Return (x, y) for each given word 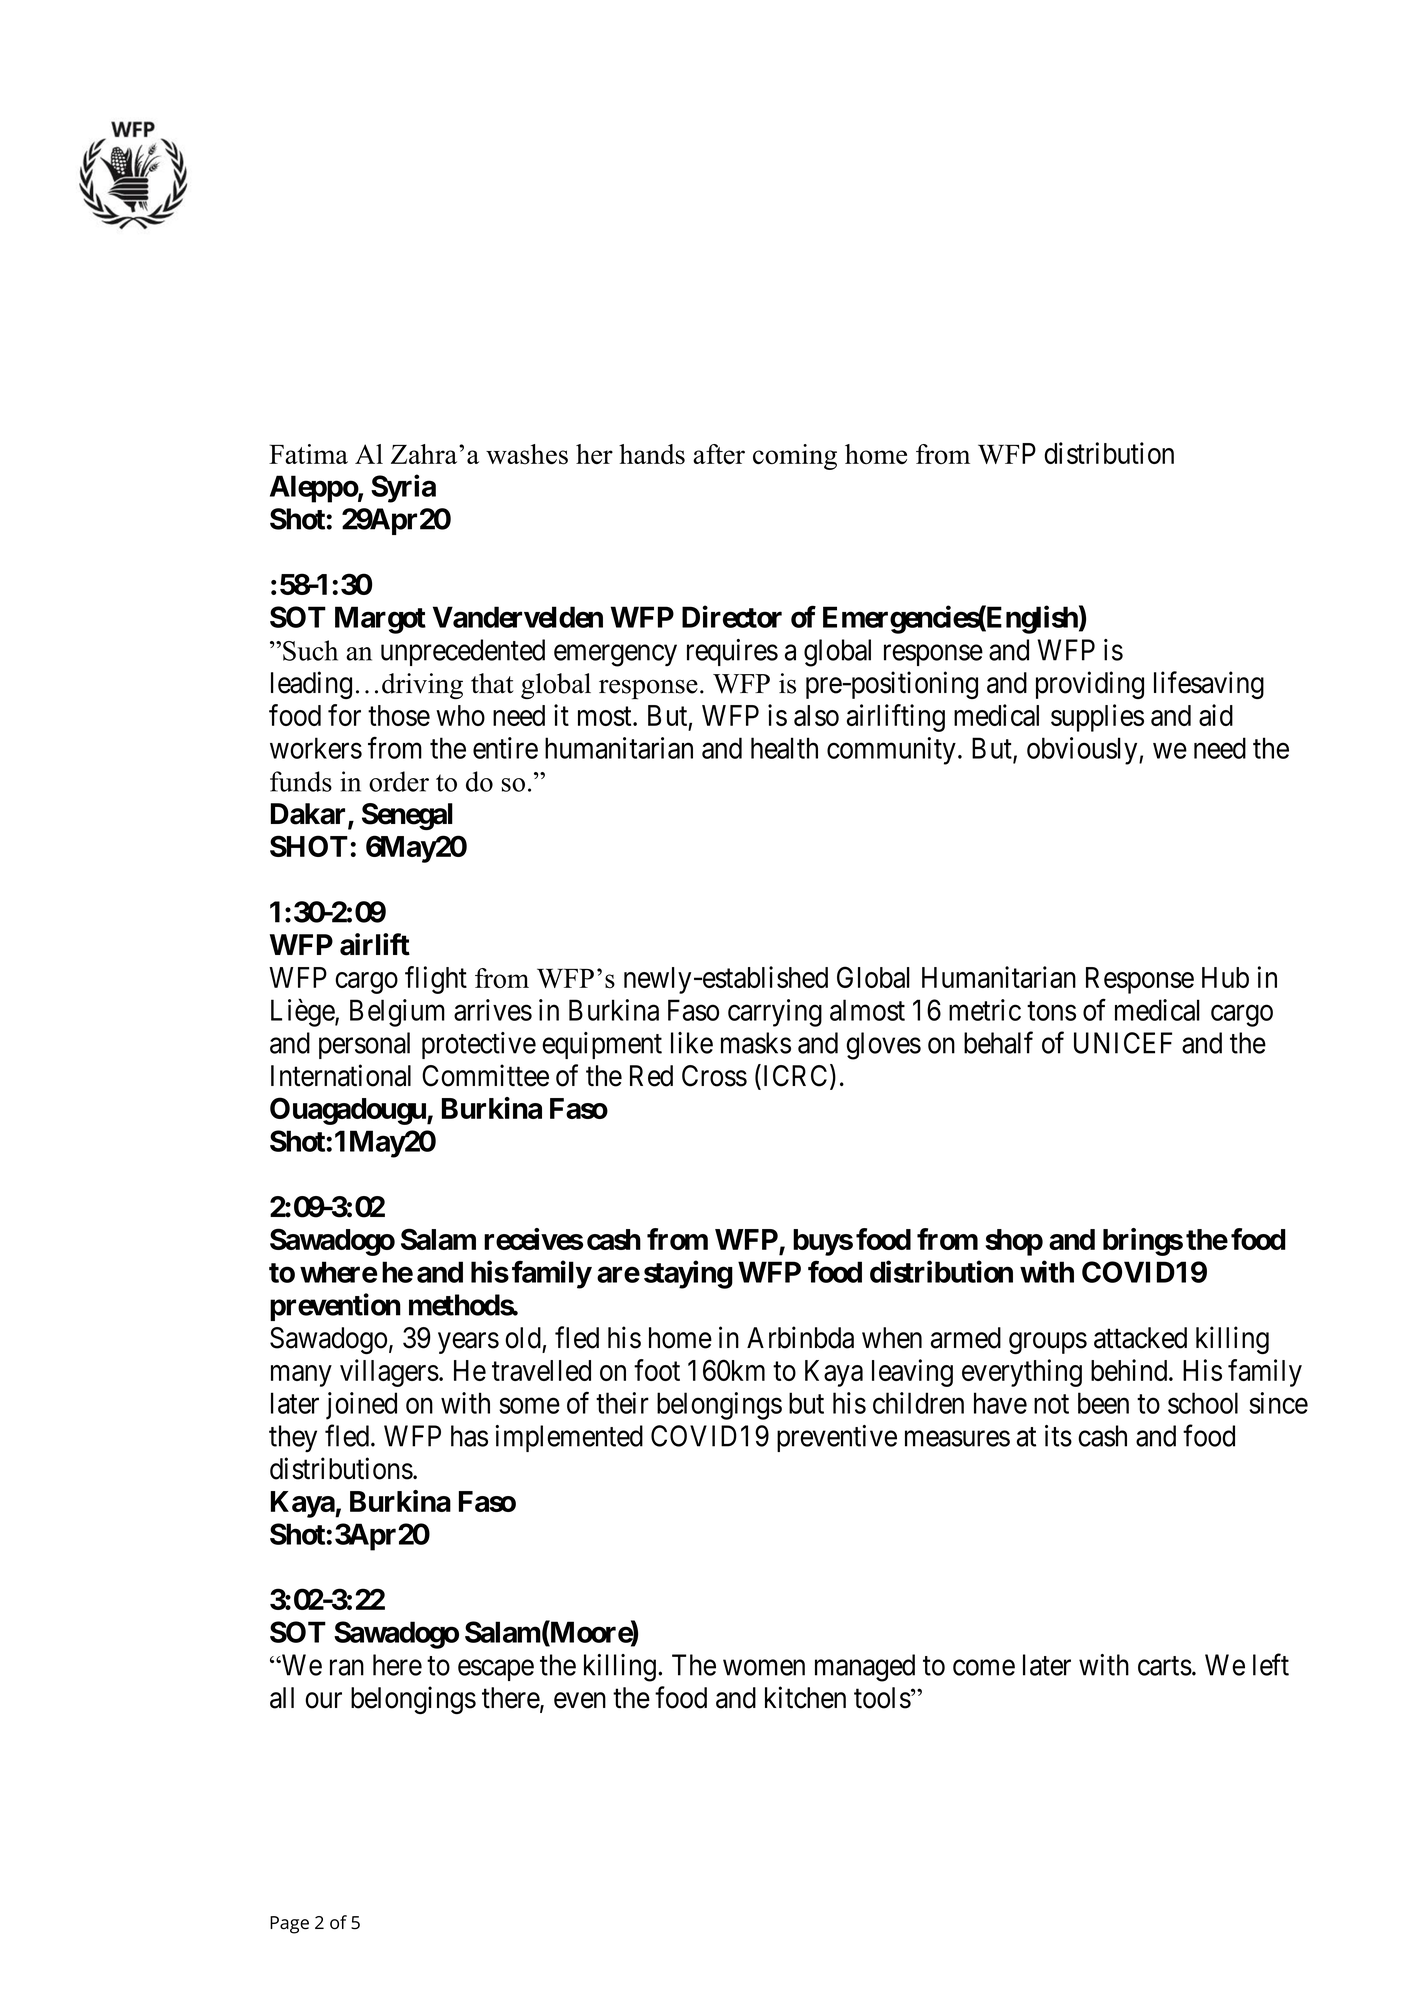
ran (347, 1668)
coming (795, 457)
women (764, 1668)
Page (289, 1925)
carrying (775, 1013)
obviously (1083, 751)
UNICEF (1123, 1043)
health (784, 748)
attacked (1140, 1338)
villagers (389, 1373)
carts (1165, 1666)
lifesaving (1209, 685)
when (892, 1338)
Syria (403, 488)
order (399, 781)
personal (364, 1045)
